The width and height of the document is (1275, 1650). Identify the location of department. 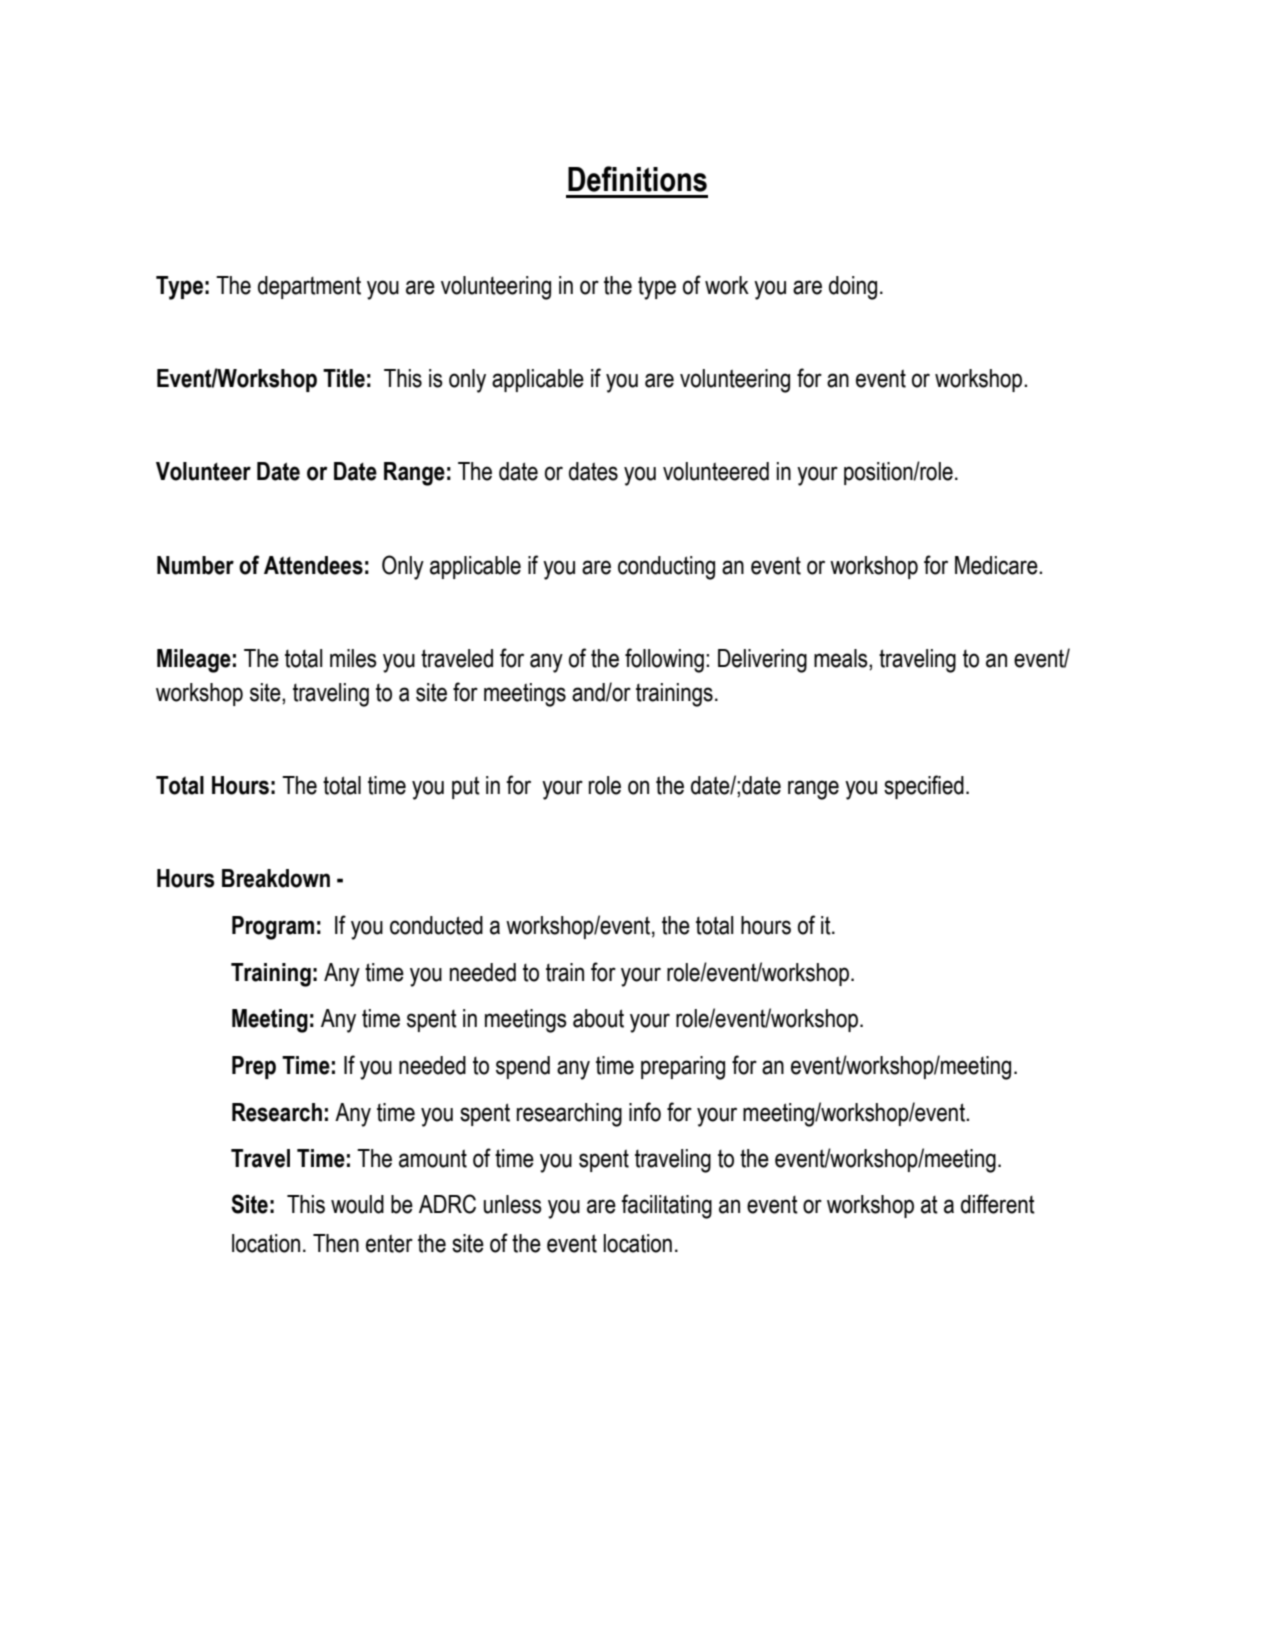
(309, 287).
